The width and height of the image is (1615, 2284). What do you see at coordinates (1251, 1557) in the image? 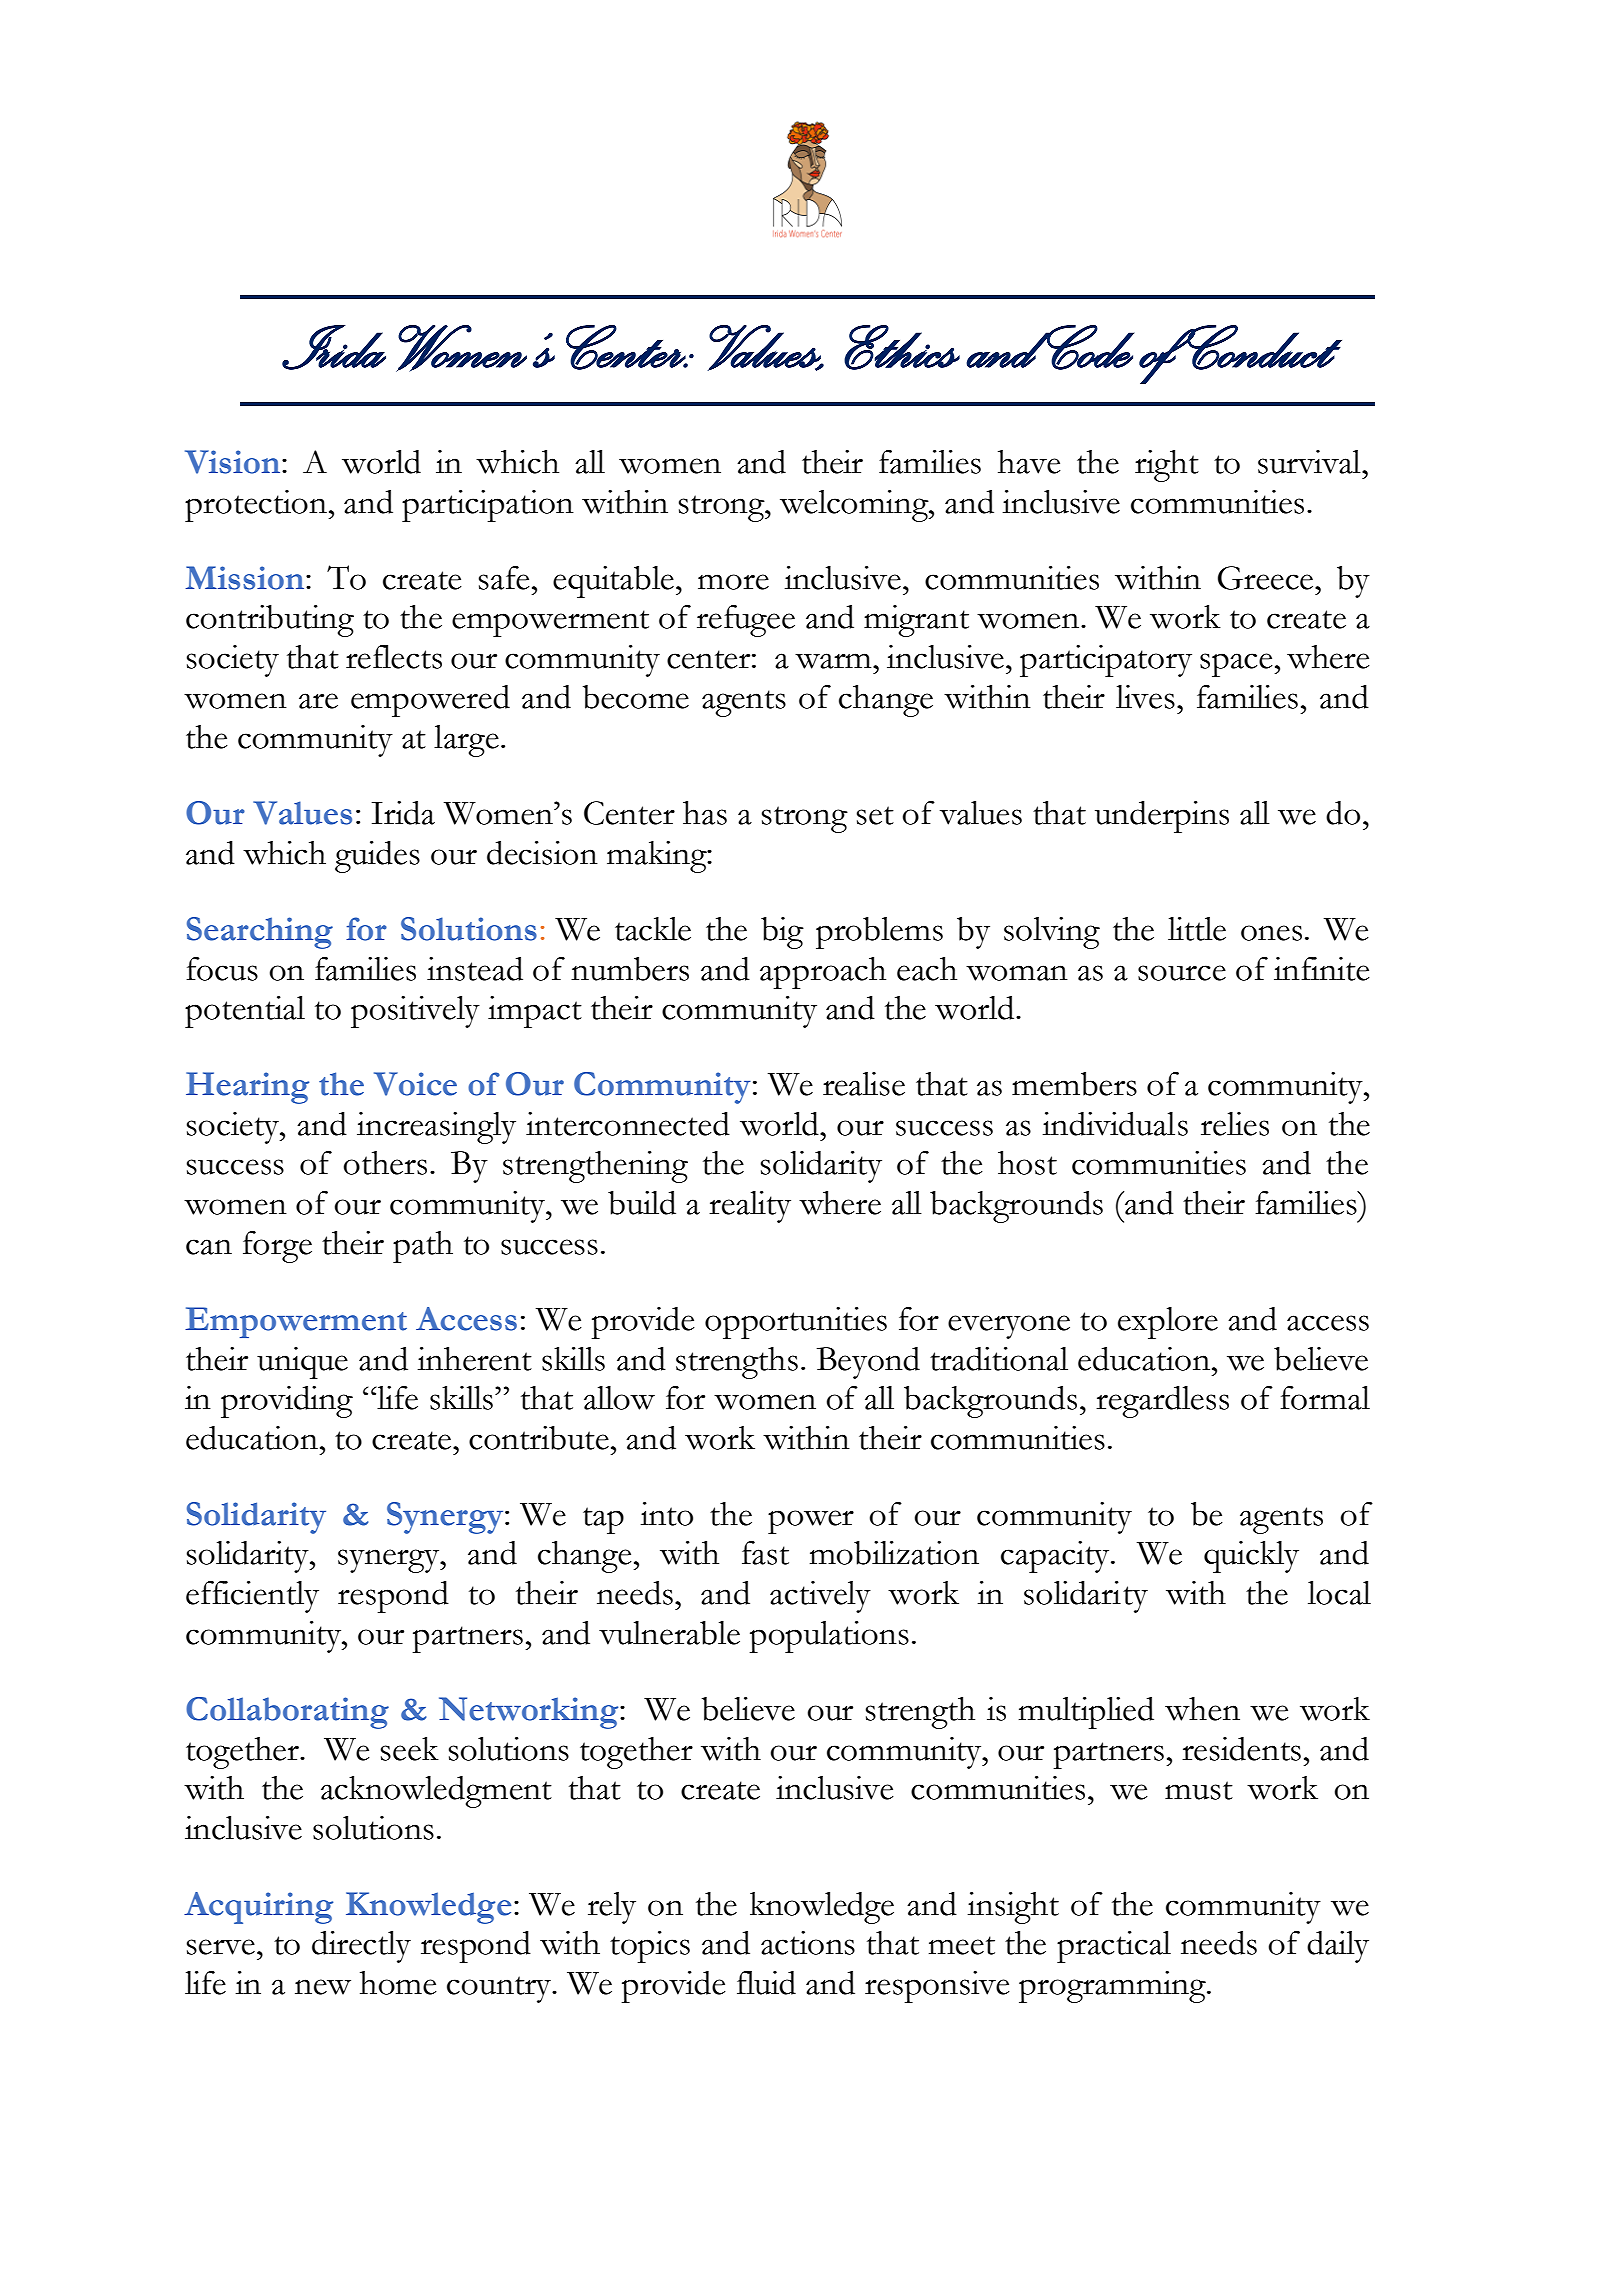
I see `quickly` at bounding box center [1251, 1557].
